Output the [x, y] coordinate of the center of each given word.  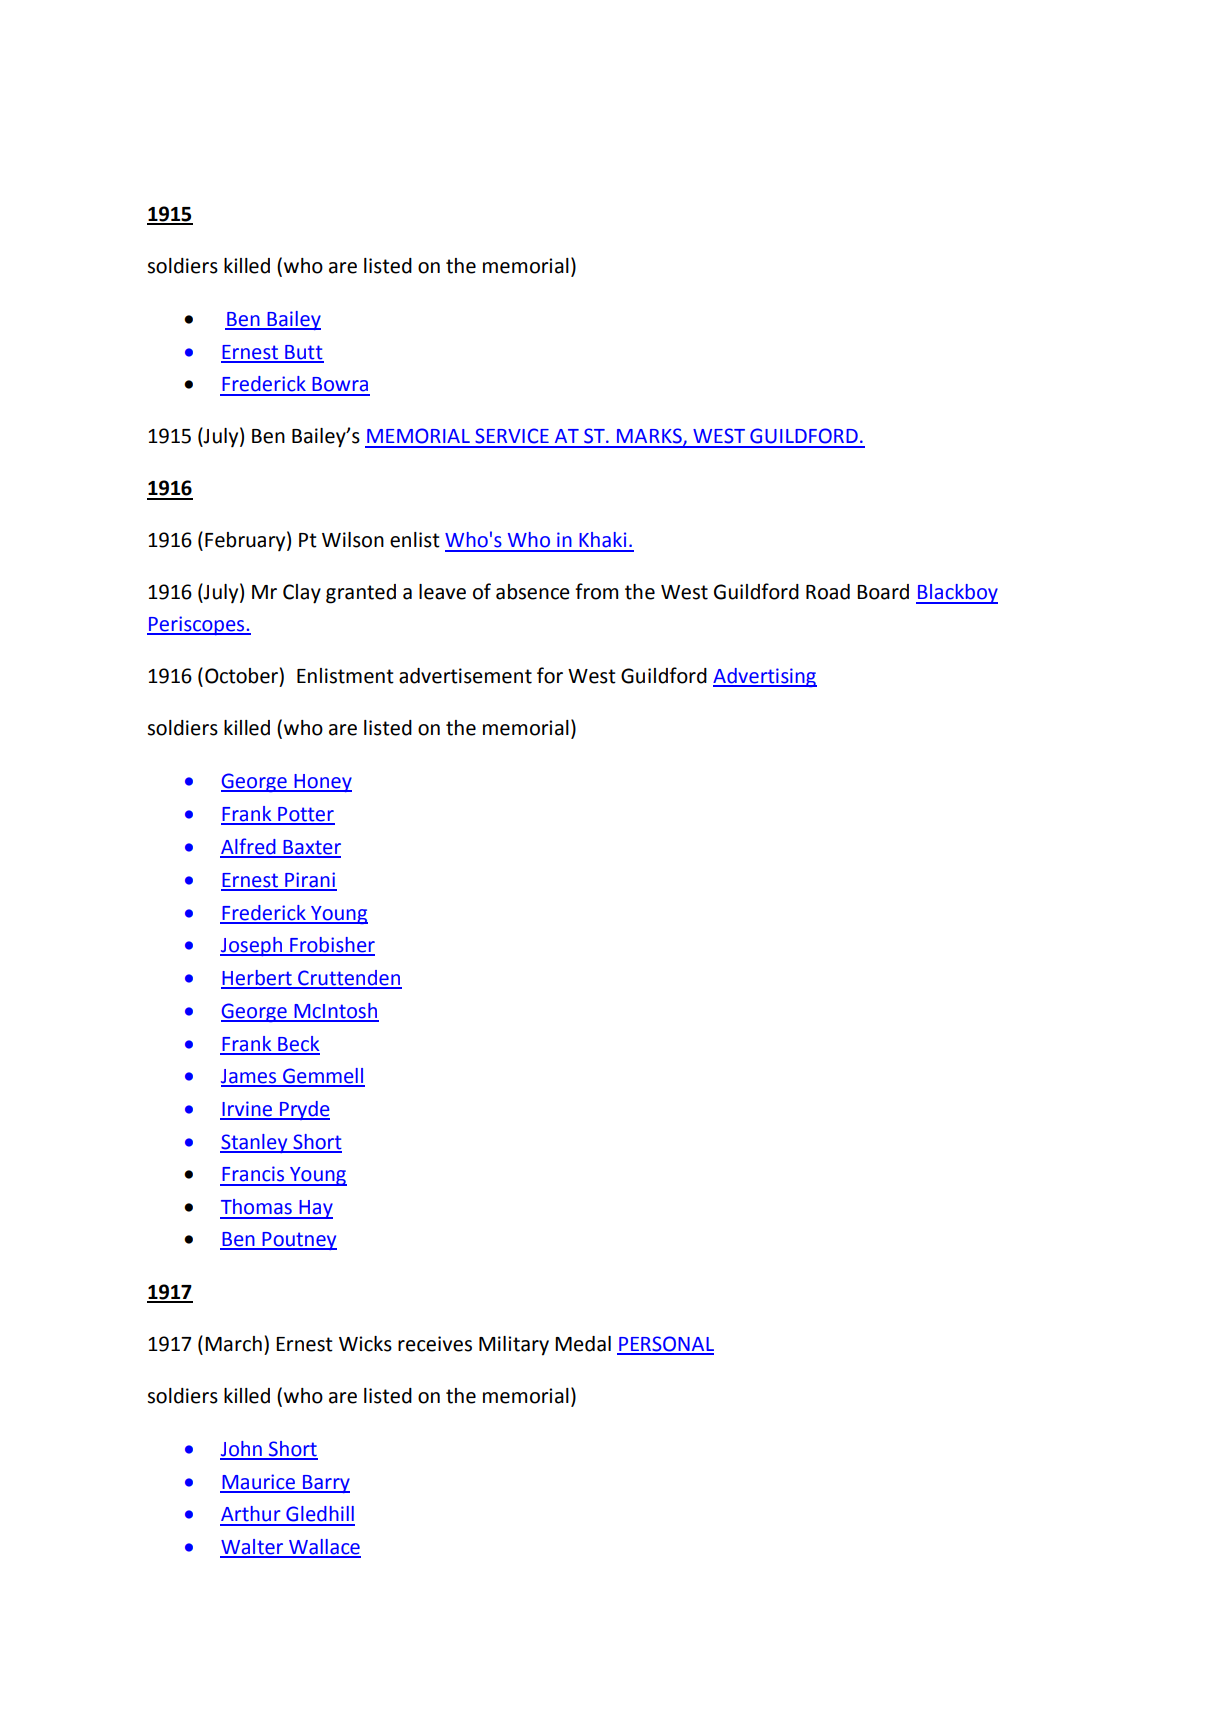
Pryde [303, 1110]
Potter [305, 815]
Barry [325, 1484]
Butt [303, 353]
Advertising [765, 677]
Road [828, 592]
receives [435, 1344]
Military [514, 1346]
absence [533, 592]
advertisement [465, 676]
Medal [583, 1344]
